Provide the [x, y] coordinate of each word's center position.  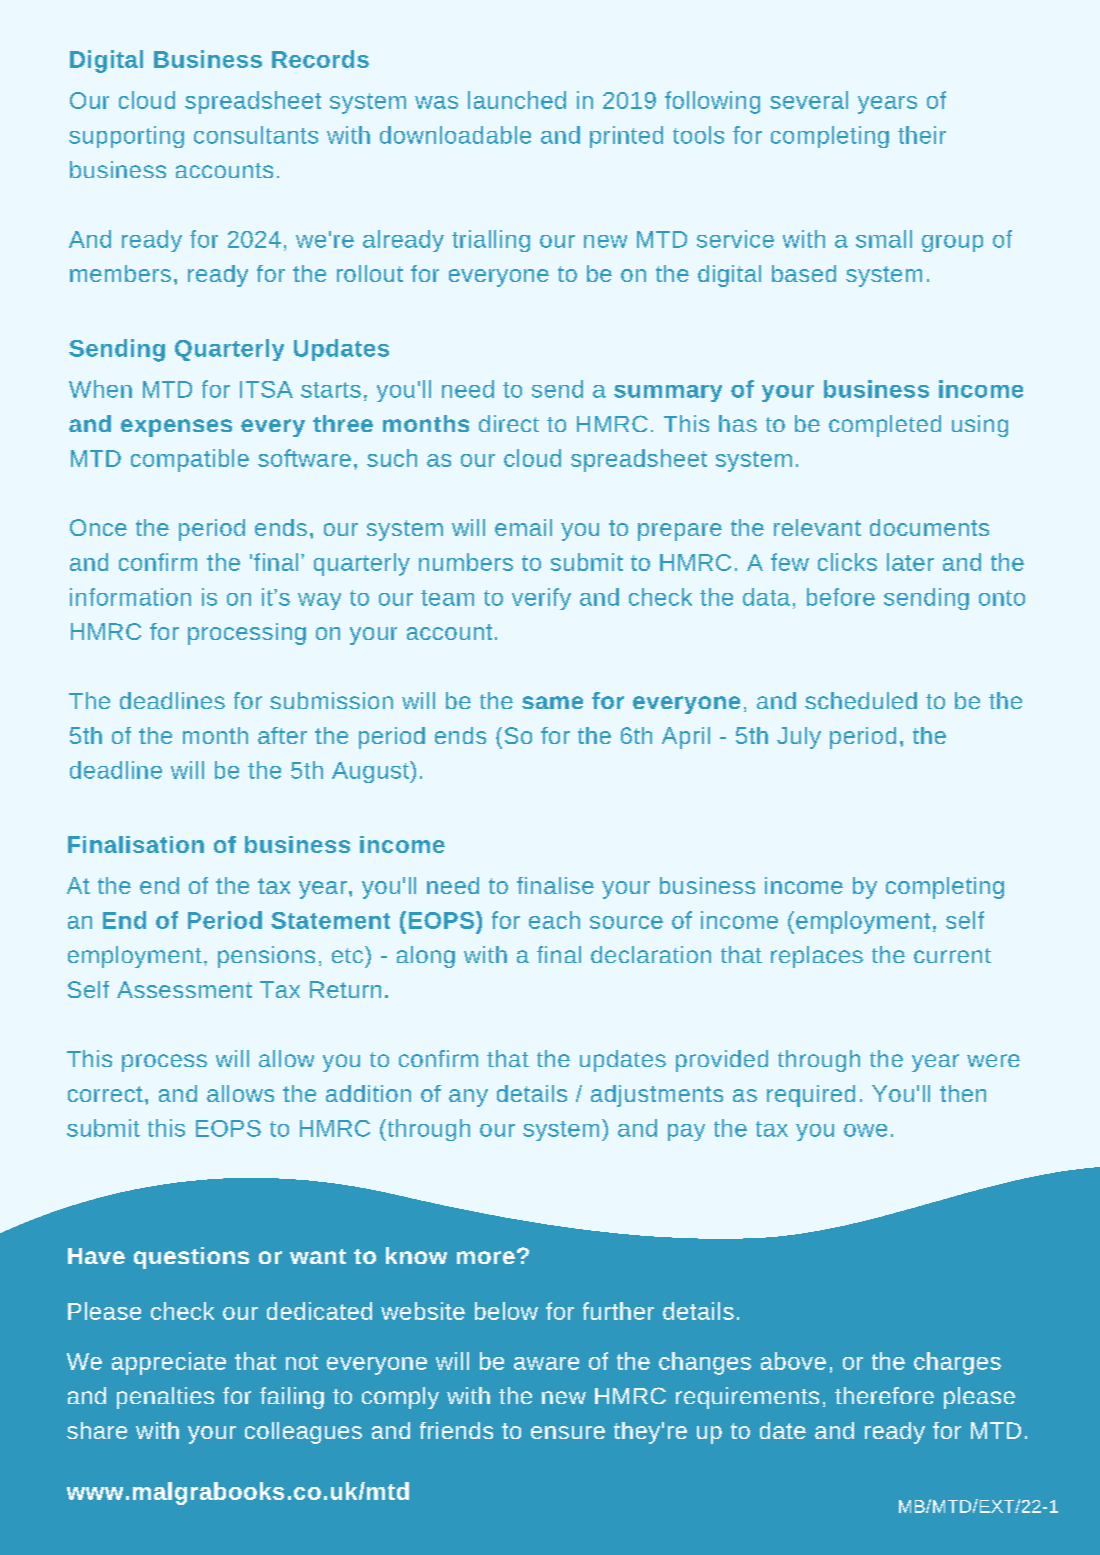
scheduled [861, 700]
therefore [884, 1395]
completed [885, 426]
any [468, 1098]
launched [517, 100]
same [552, 702]
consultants [256, 135]
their [922, 135]
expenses [176, 428]
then [963, 1093]
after [282, 735]
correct [105, 1094]
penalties [165, 1398]
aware [546, 1363]
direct [509, 423]
